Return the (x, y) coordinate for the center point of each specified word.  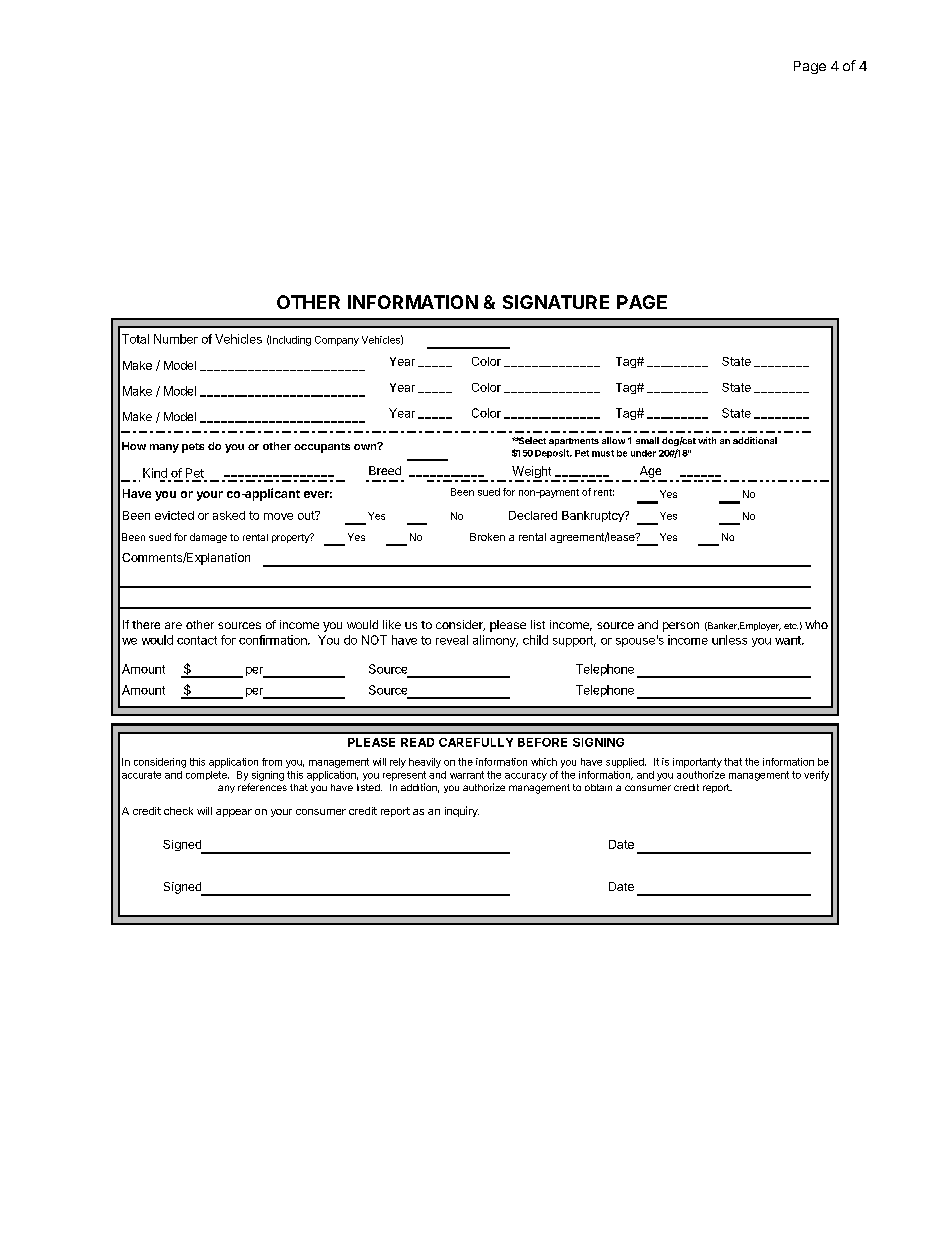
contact (197, 640)
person (681, 627)
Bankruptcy (594, 516)
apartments (574, 442)
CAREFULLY (476, 742)
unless (729, 640)
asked (229, 515)
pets (193, 448)
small (647, 440)
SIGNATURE (556, 302)
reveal (452, 640)
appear (234, 813)
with (707, 440)
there (146, 624)
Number (176, 339)
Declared (533, 515)
